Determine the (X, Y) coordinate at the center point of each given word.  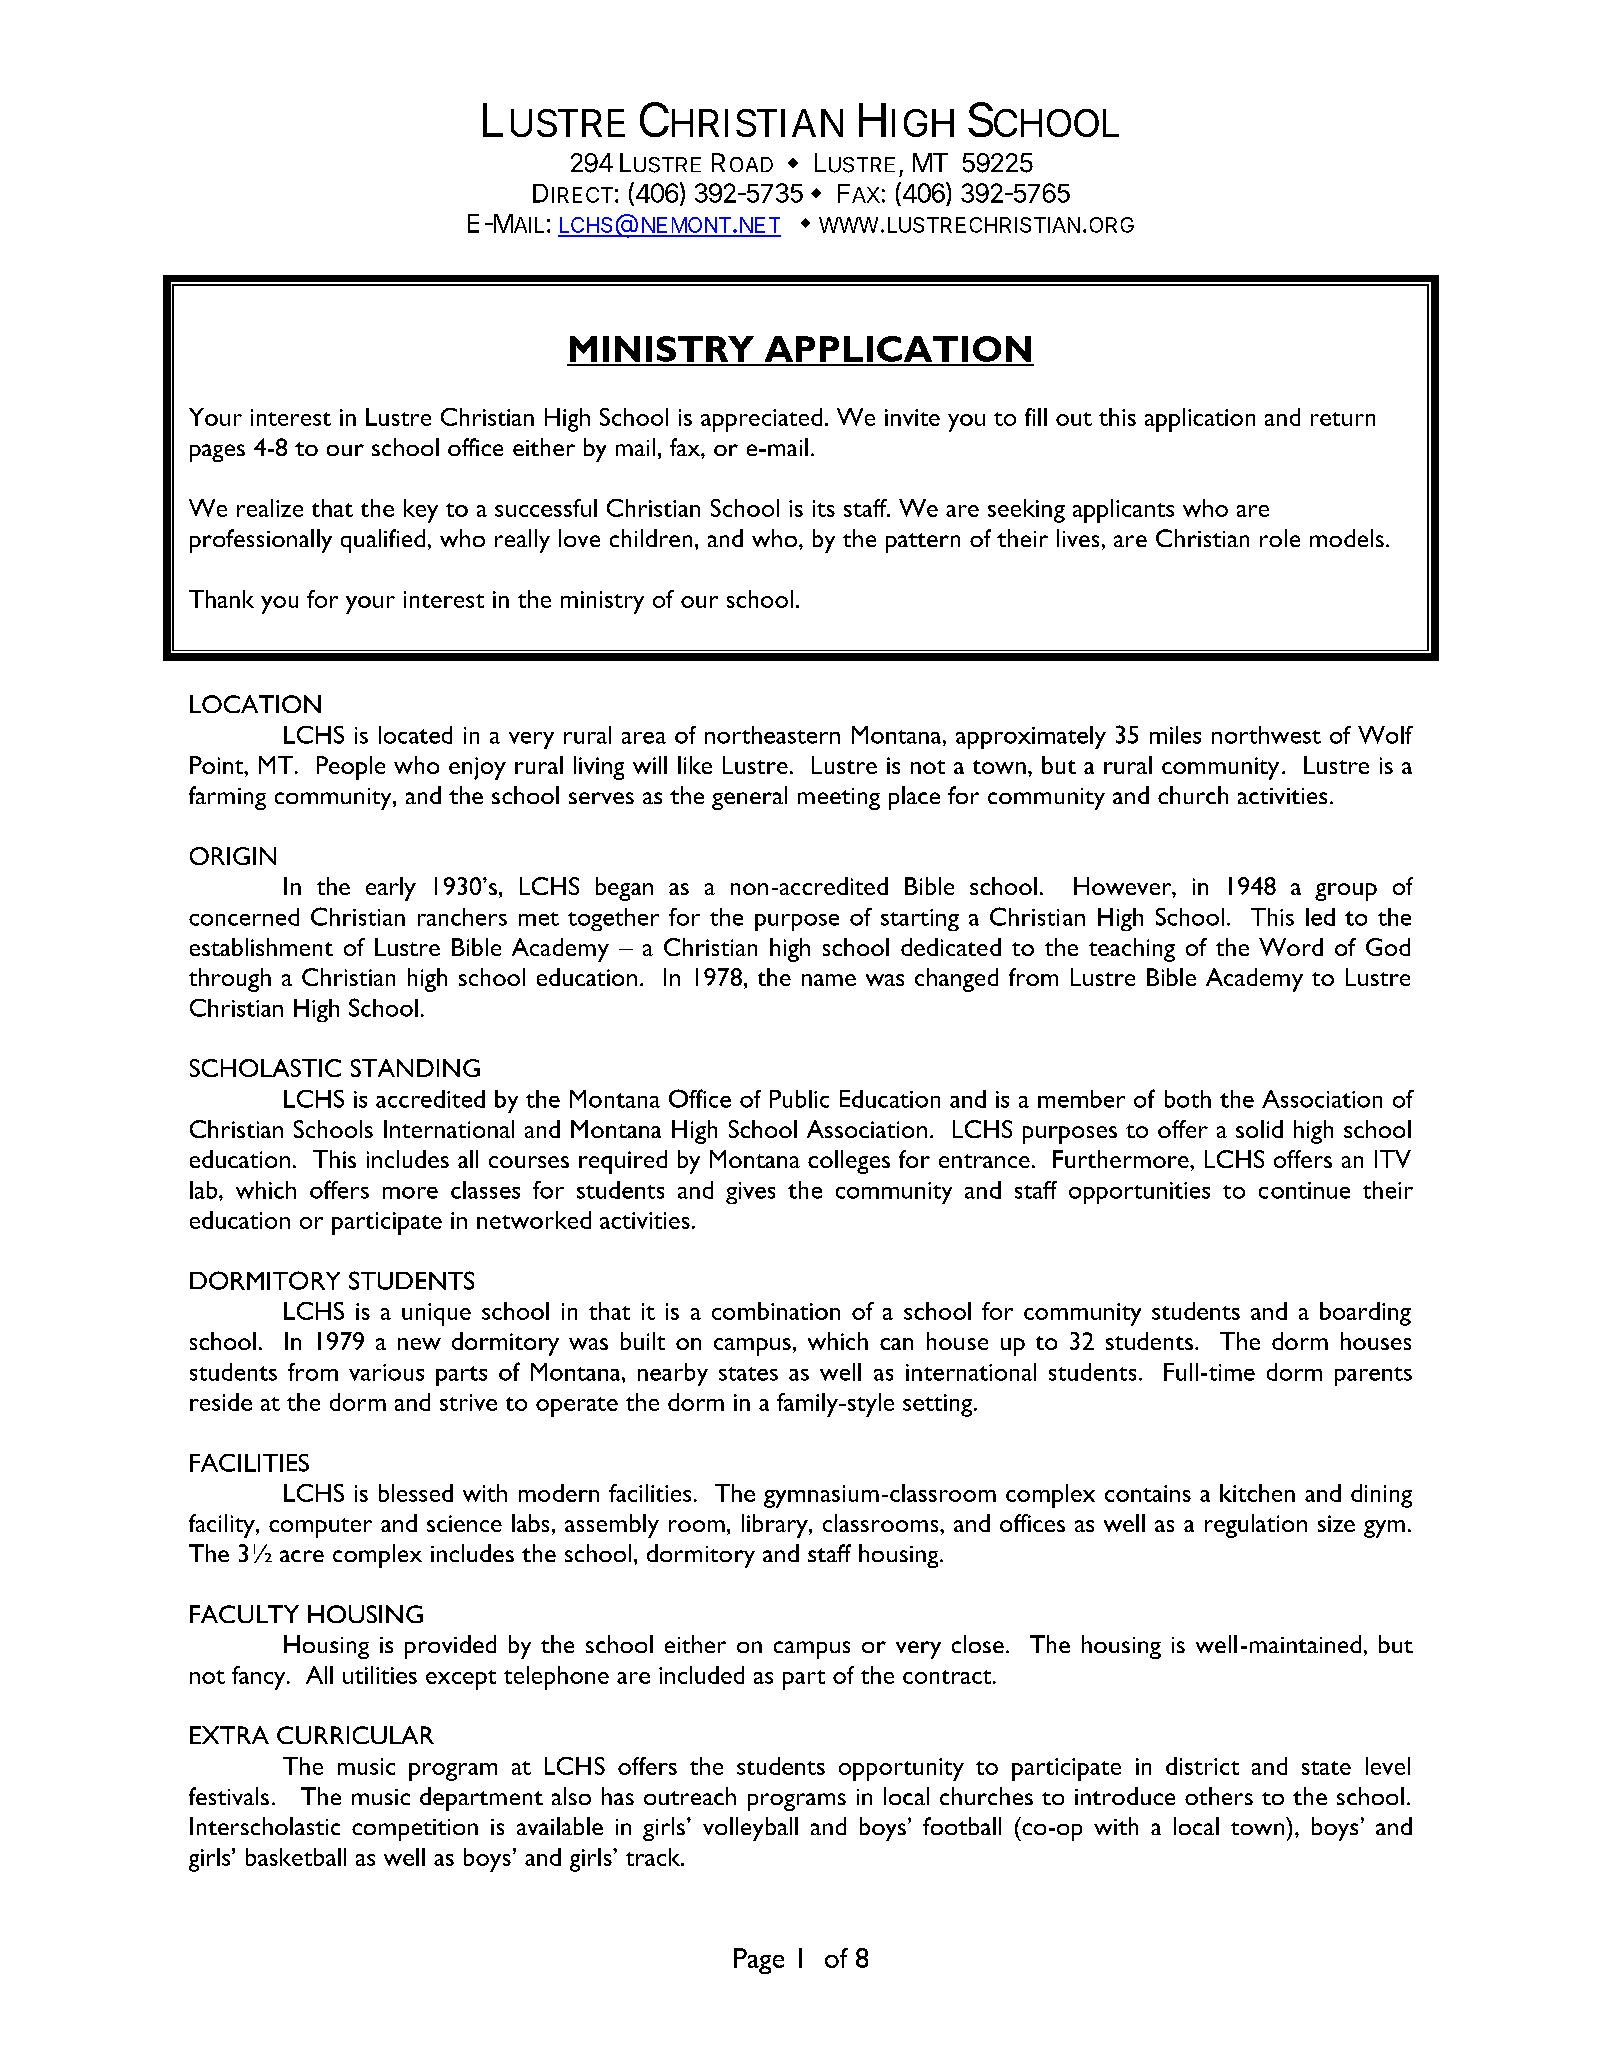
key (421, 511)
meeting (839, 799)
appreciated (761, 420)
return (1343, 419)
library (776, 1526)
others (1219, 1796)
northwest (1266, 735)
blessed (416, 1493)
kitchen (1257, 1493)
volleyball (750, 1829)
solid (1259, 1129)
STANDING (415, 1068)
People (351, 768)
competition (415, 1830)
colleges (849, 1162)
